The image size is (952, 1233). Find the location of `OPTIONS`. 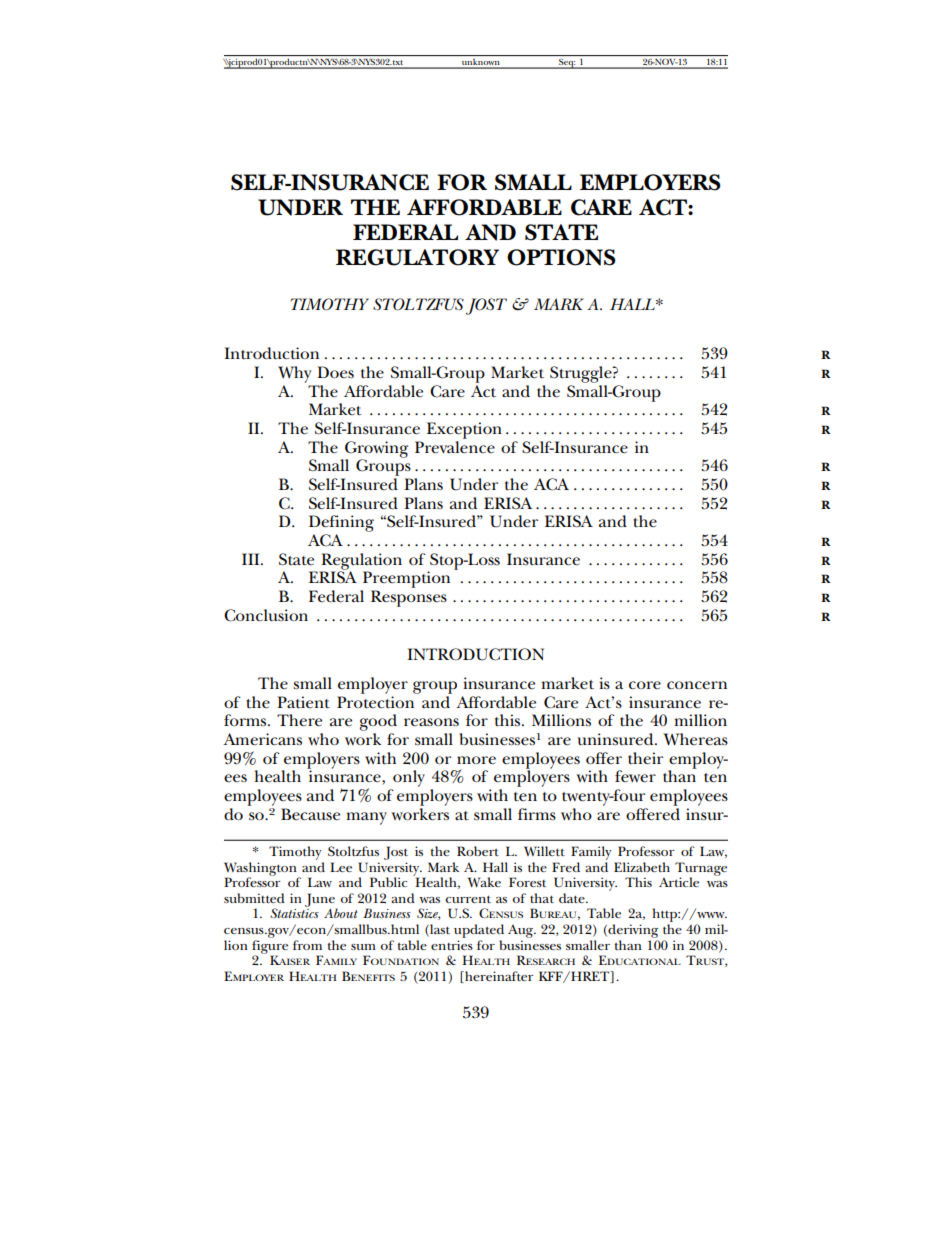

OPTIONS is located at coordinates (561, 257).
